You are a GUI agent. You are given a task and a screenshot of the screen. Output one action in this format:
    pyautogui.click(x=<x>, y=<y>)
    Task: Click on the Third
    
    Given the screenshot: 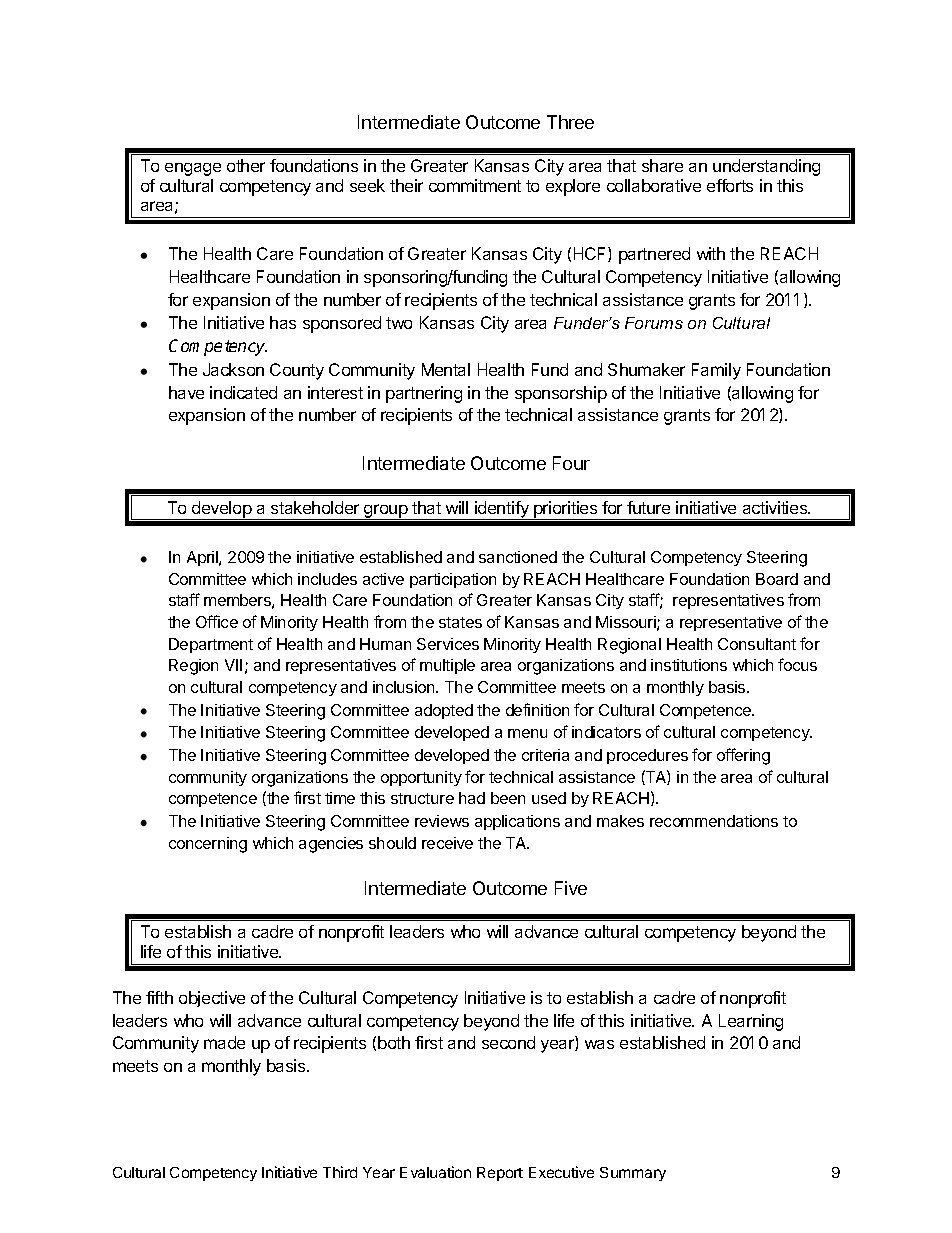 What is the action you would take?
    pyautogui.click(x=340, y=1172)
